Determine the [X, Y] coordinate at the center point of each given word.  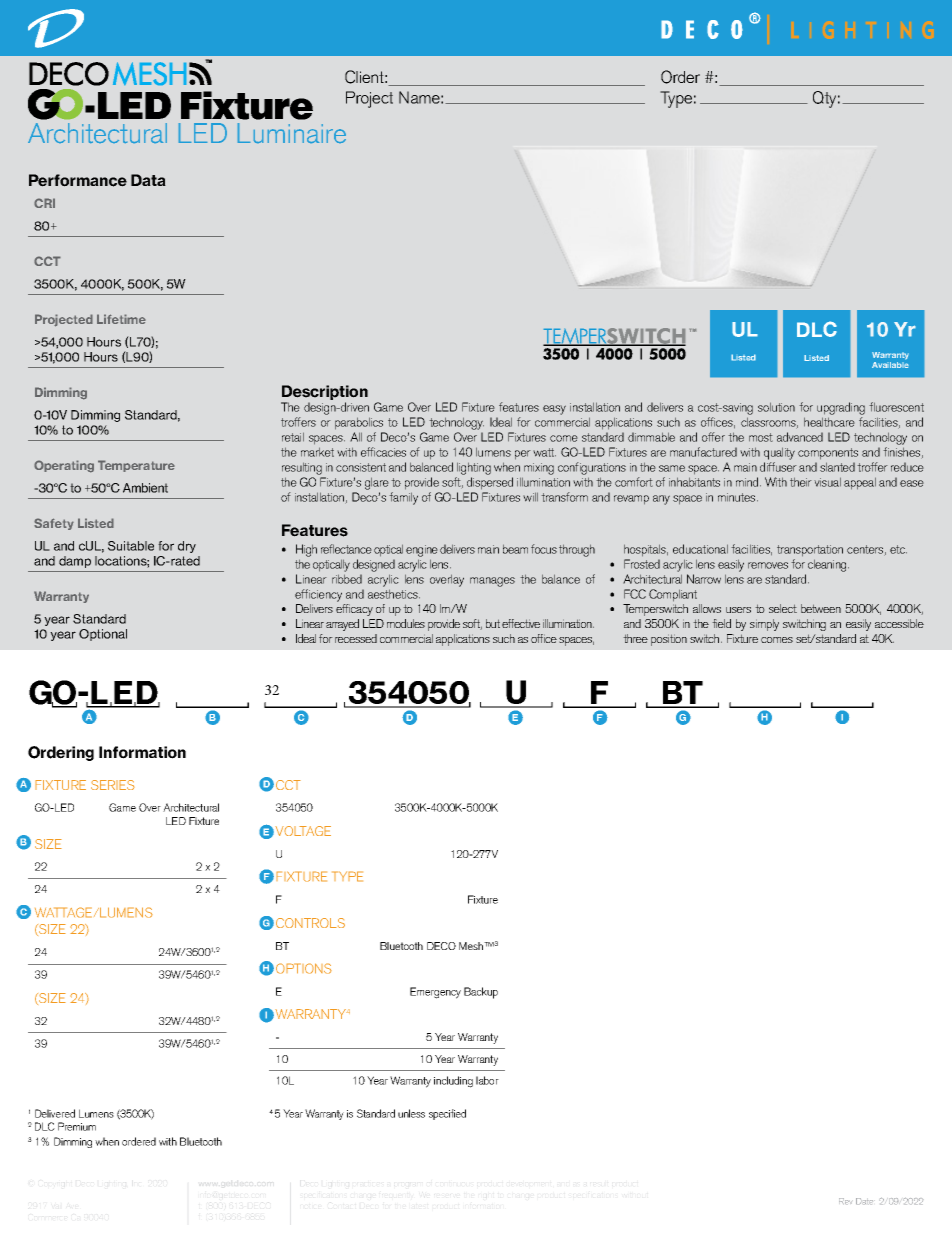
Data [148, 180]
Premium [77, 1126]
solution [776, 407]
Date [864, 1201]
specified [447, 1114]
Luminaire [292, 133]
